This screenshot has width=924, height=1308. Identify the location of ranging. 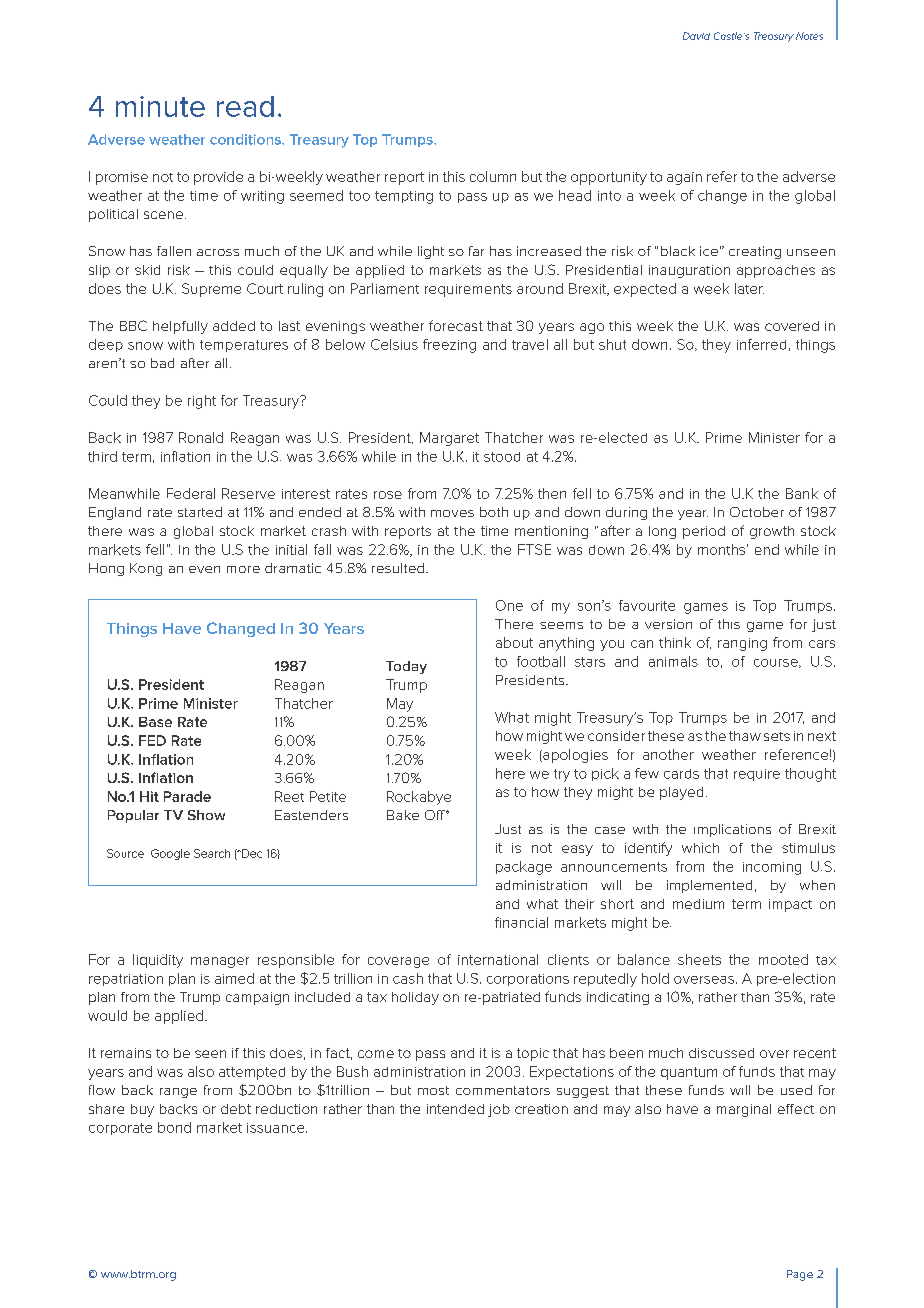
(742, 644).
